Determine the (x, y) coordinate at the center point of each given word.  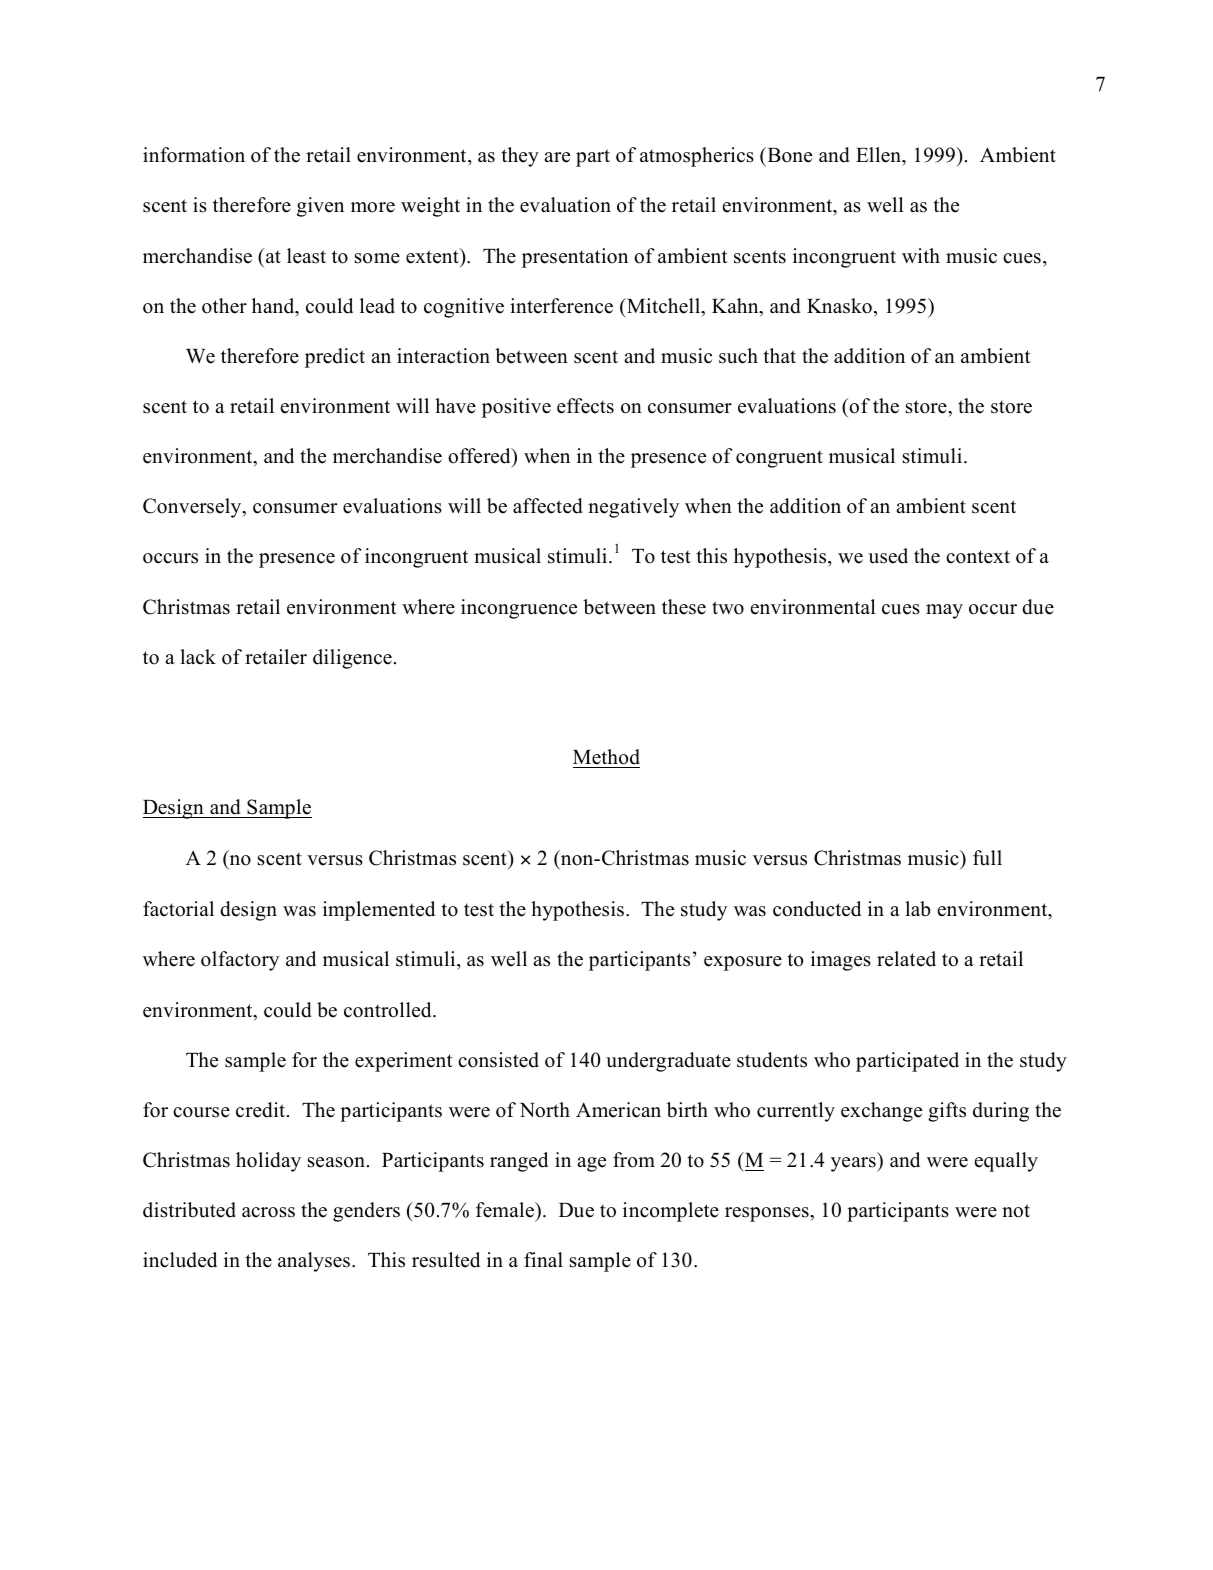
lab (917, 909)
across (268, 1212)
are (557, 157)
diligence (352, 659)
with (921, 255)
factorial (178, 909)
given (320, 207)
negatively (633, 508)
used (888, 556)
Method (606, 757)
